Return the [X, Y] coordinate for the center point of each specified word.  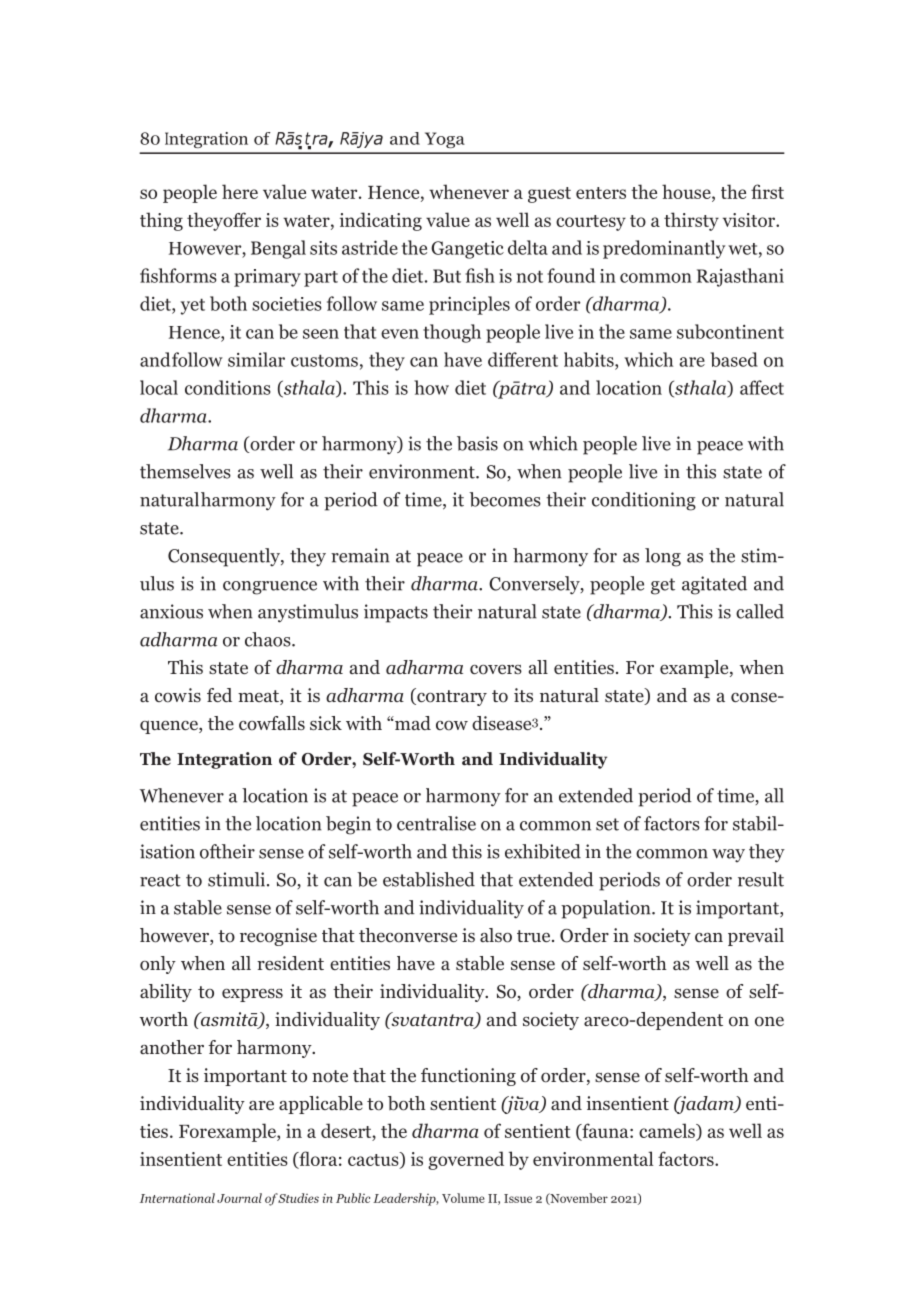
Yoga [445, 140]
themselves [185, 471]
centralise [436, 823]
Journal [239, 1198]
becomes [505, 499]
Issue [518, 1198]
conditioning [644, 501]
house [687, 191]
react [160, 880]
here [240, 191]
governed [466, 1160]
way [728, 855]
